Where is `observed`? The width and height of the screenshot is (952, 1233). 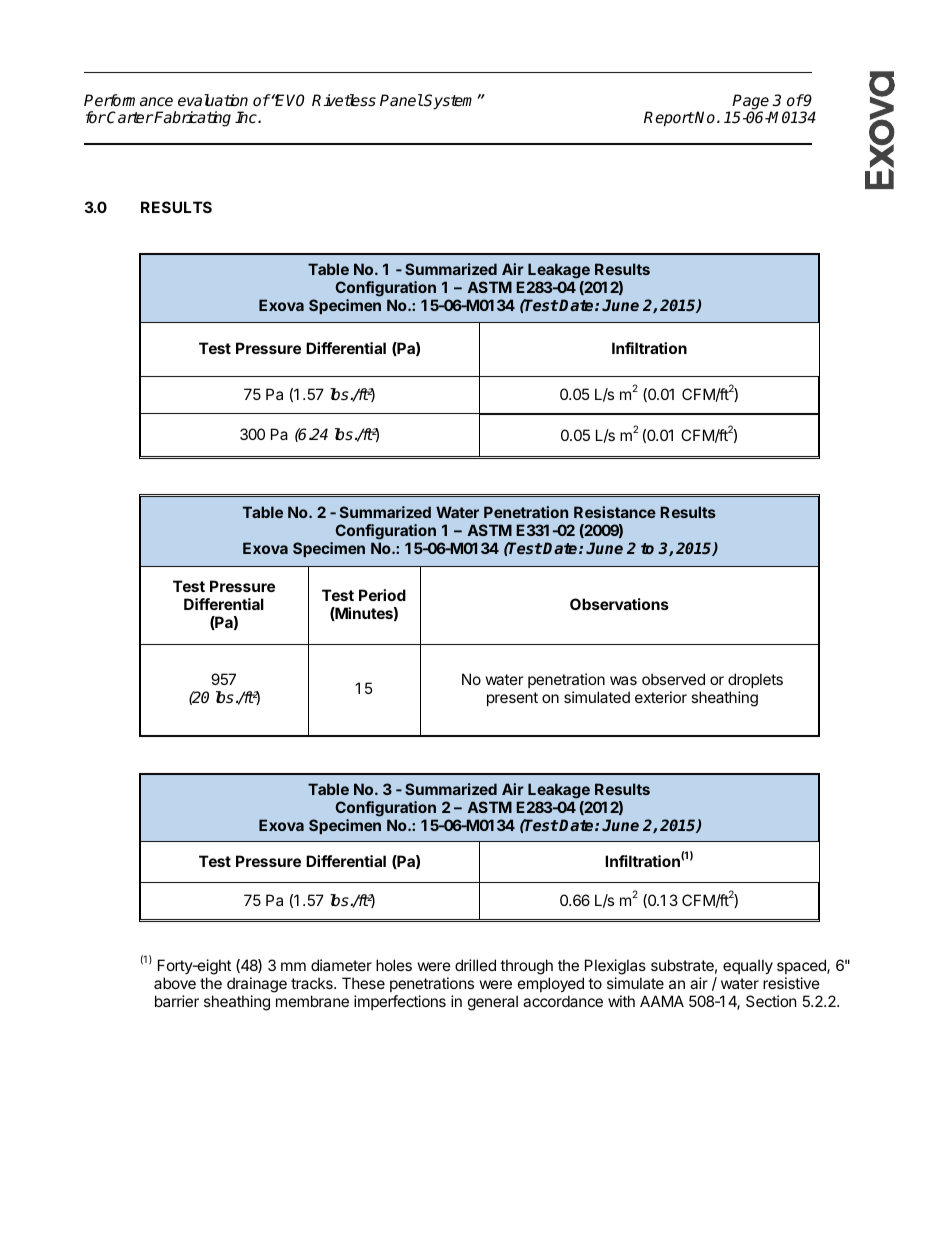 observed is located at coordinates (673, 679).
